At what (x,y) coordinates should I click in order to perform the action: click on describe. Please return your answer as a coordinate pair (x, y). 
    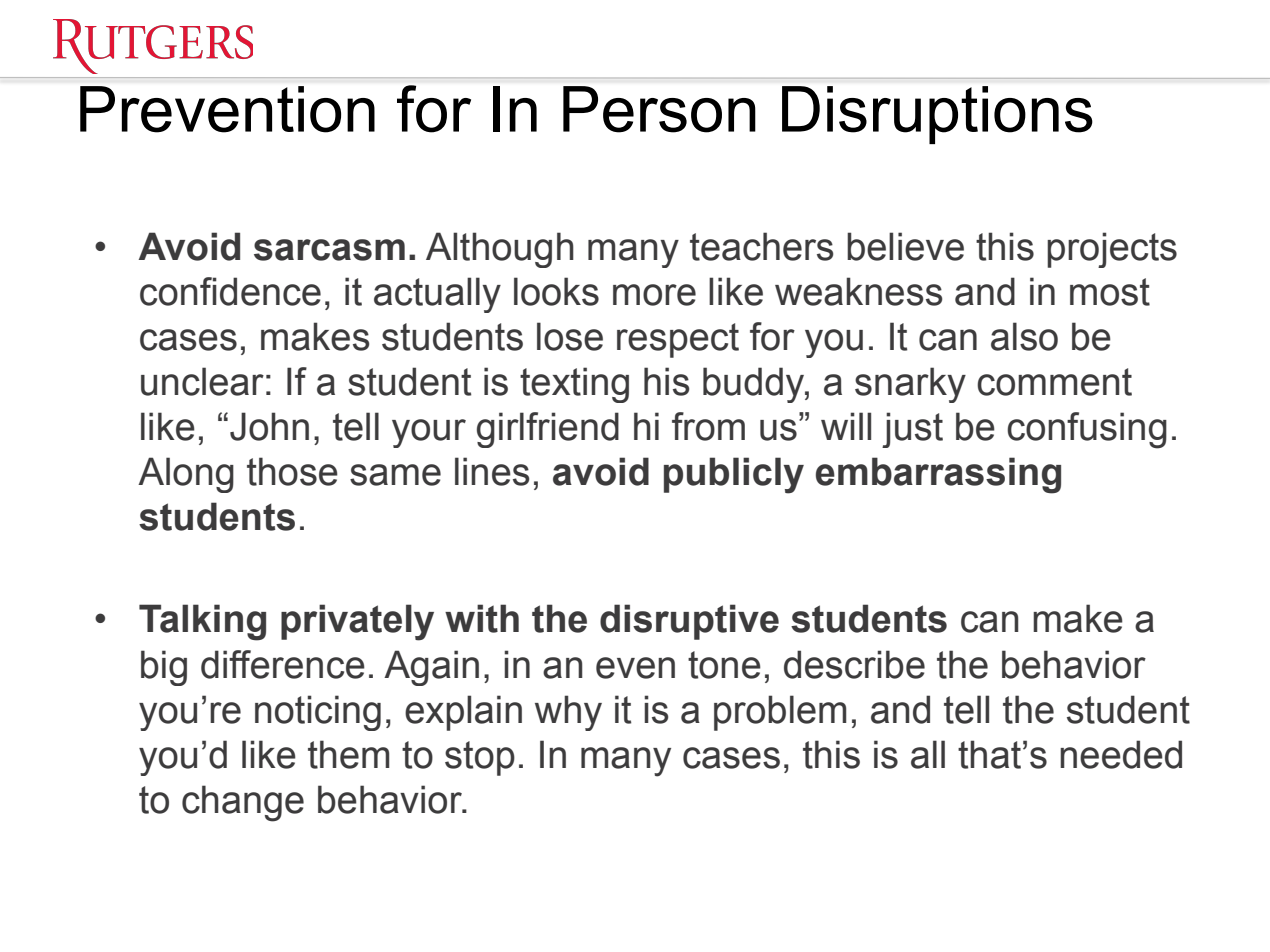
    Looking at the image, I should click on (854, 664).
